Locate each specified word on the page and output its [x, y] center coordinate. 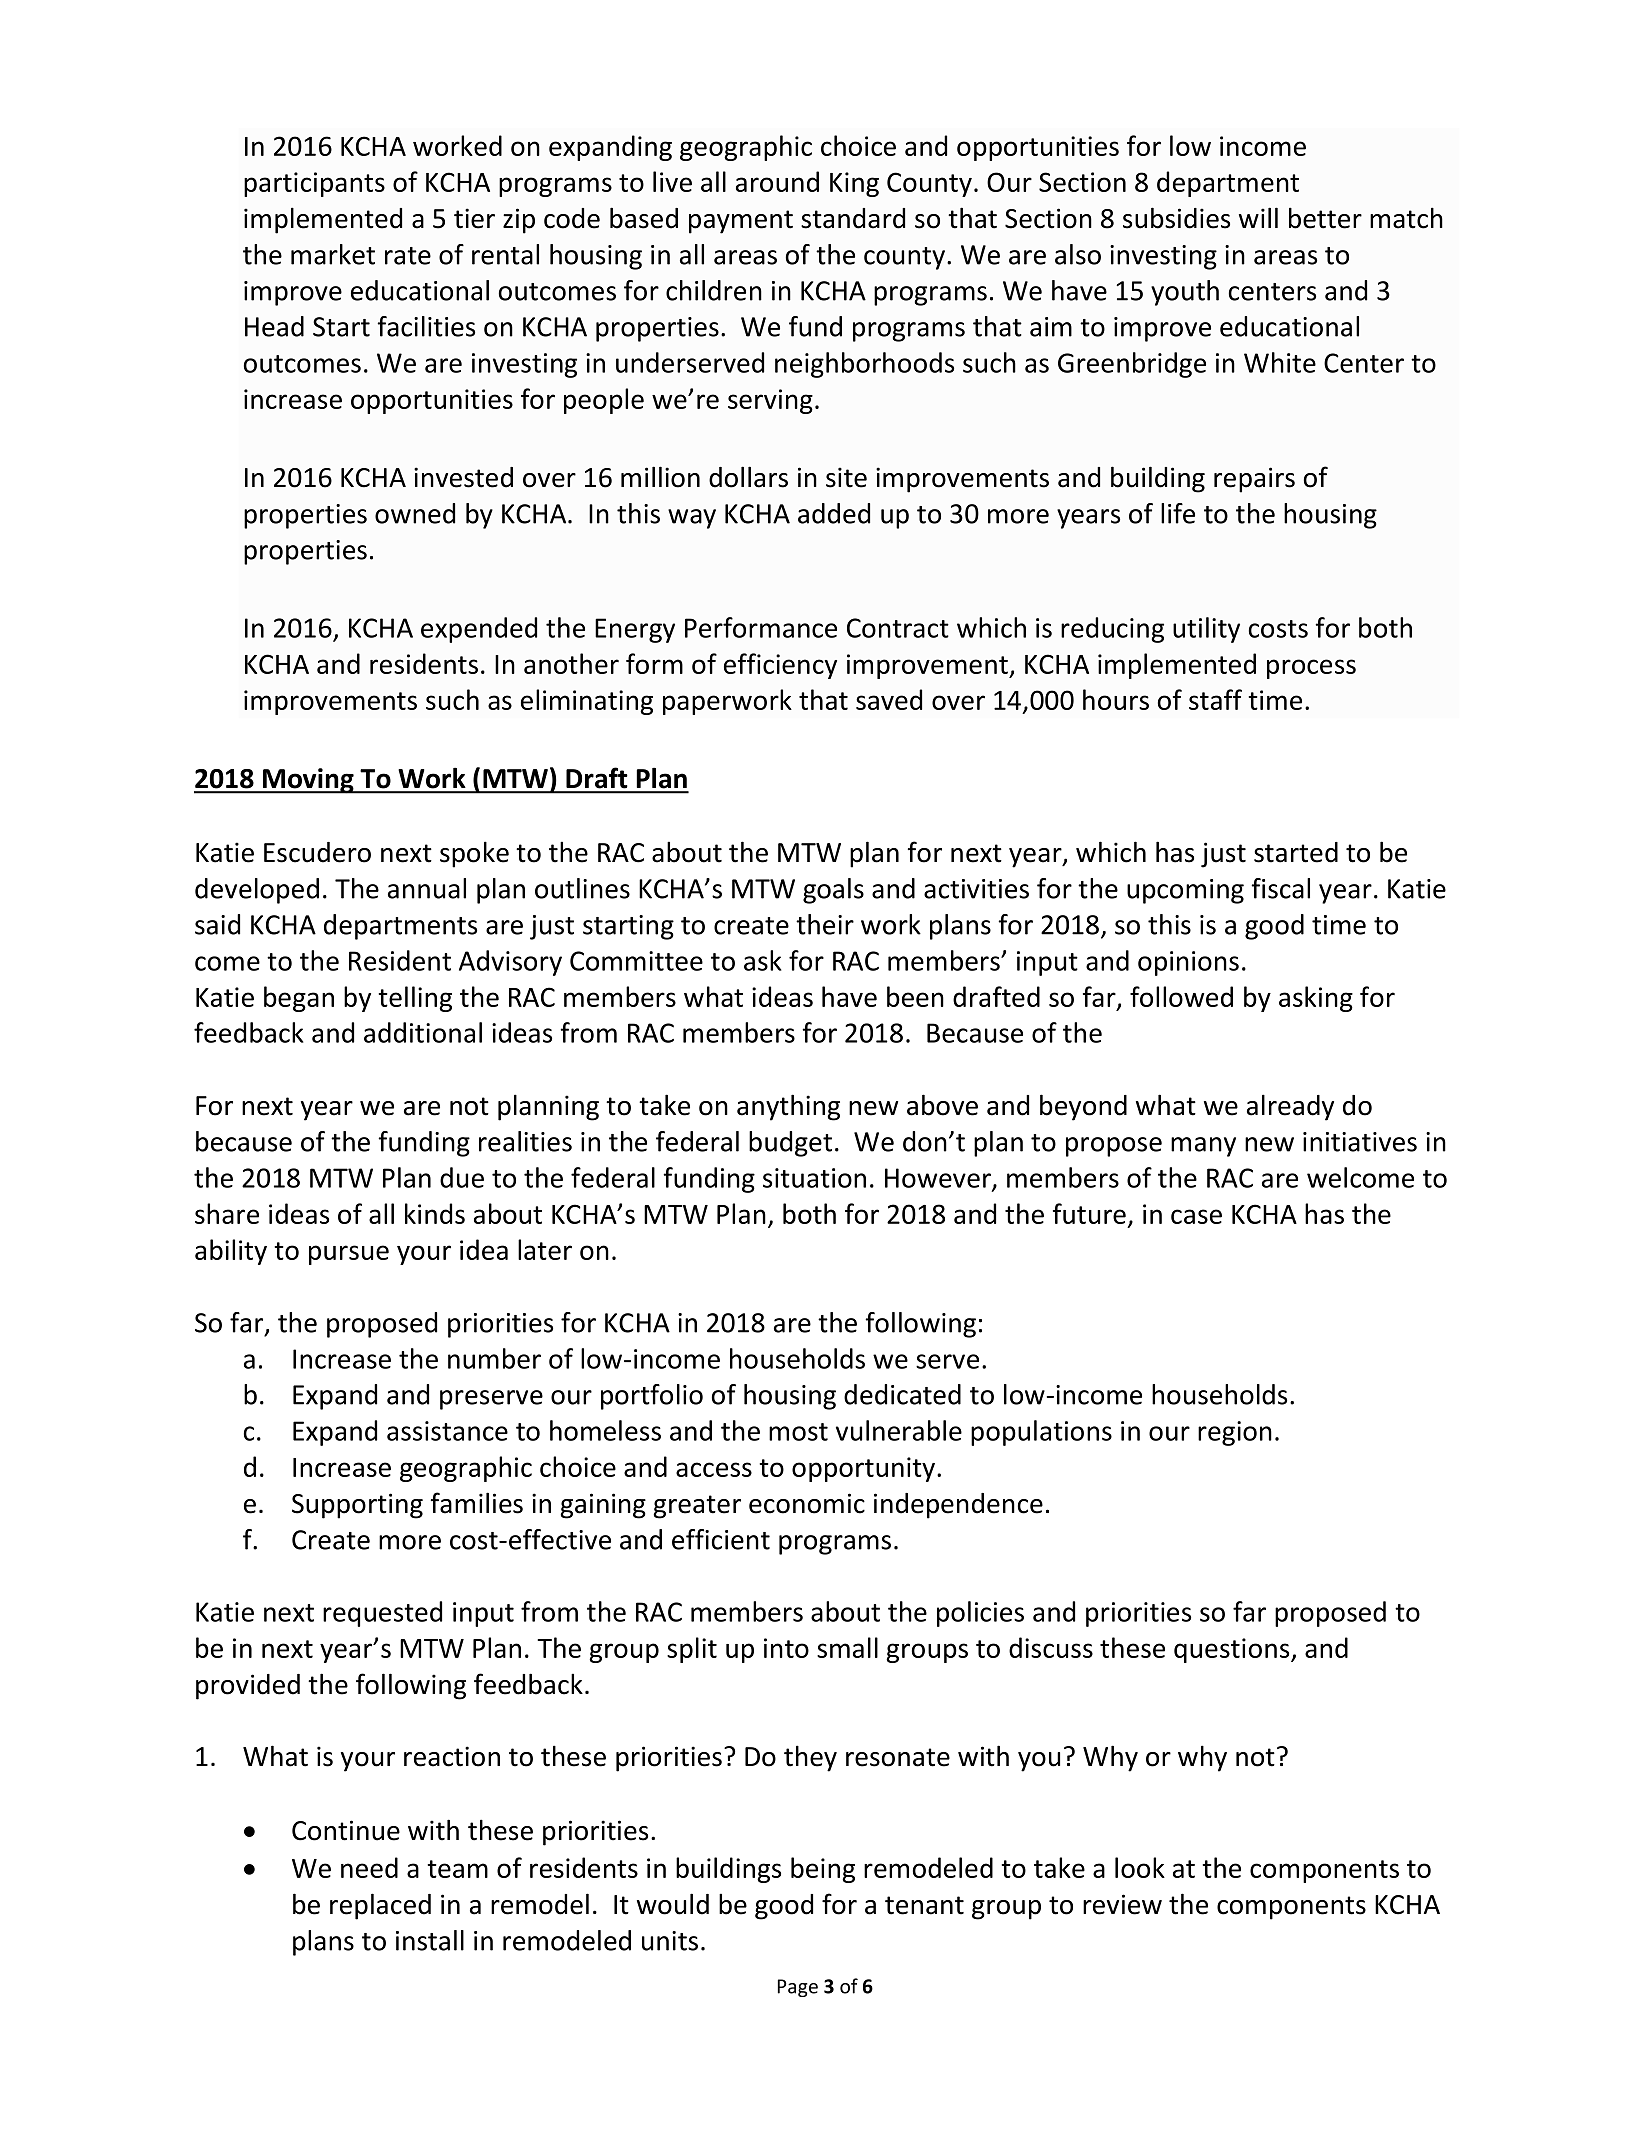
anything [788, 1107]
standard [853, 218]
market [333, 254]
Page [798, 1988]
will [1258, 217]
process [1311, 669]
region [1235, 1433]
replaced [380, 1906]
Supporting [357, 1506]
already [1290, 1107]
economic [807, 1503]
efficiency [780, 666]
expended [479, 630]
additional [423, 1032]
